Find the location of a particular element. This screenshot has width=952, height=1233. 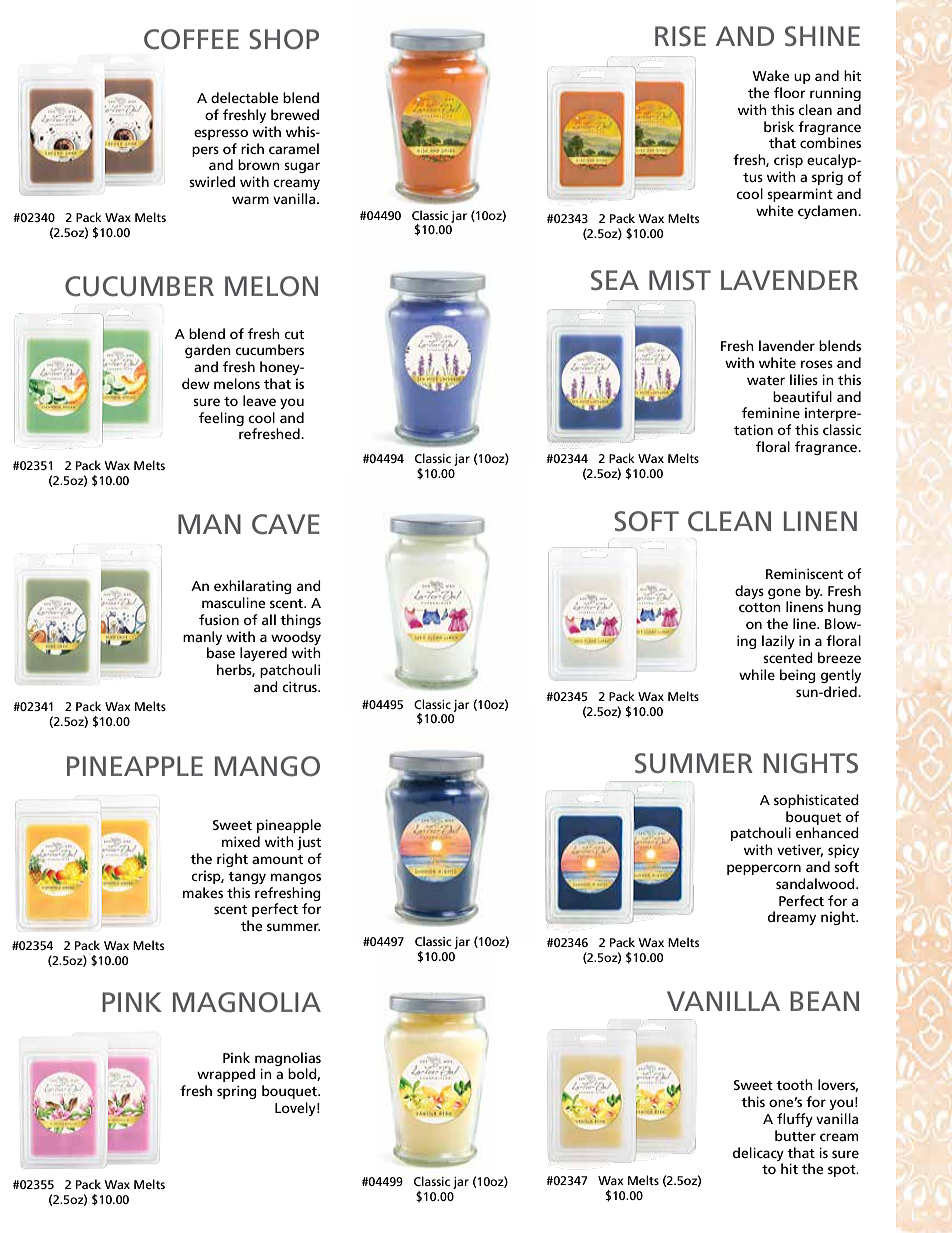

Wake is located at coordinates (770, 75).
